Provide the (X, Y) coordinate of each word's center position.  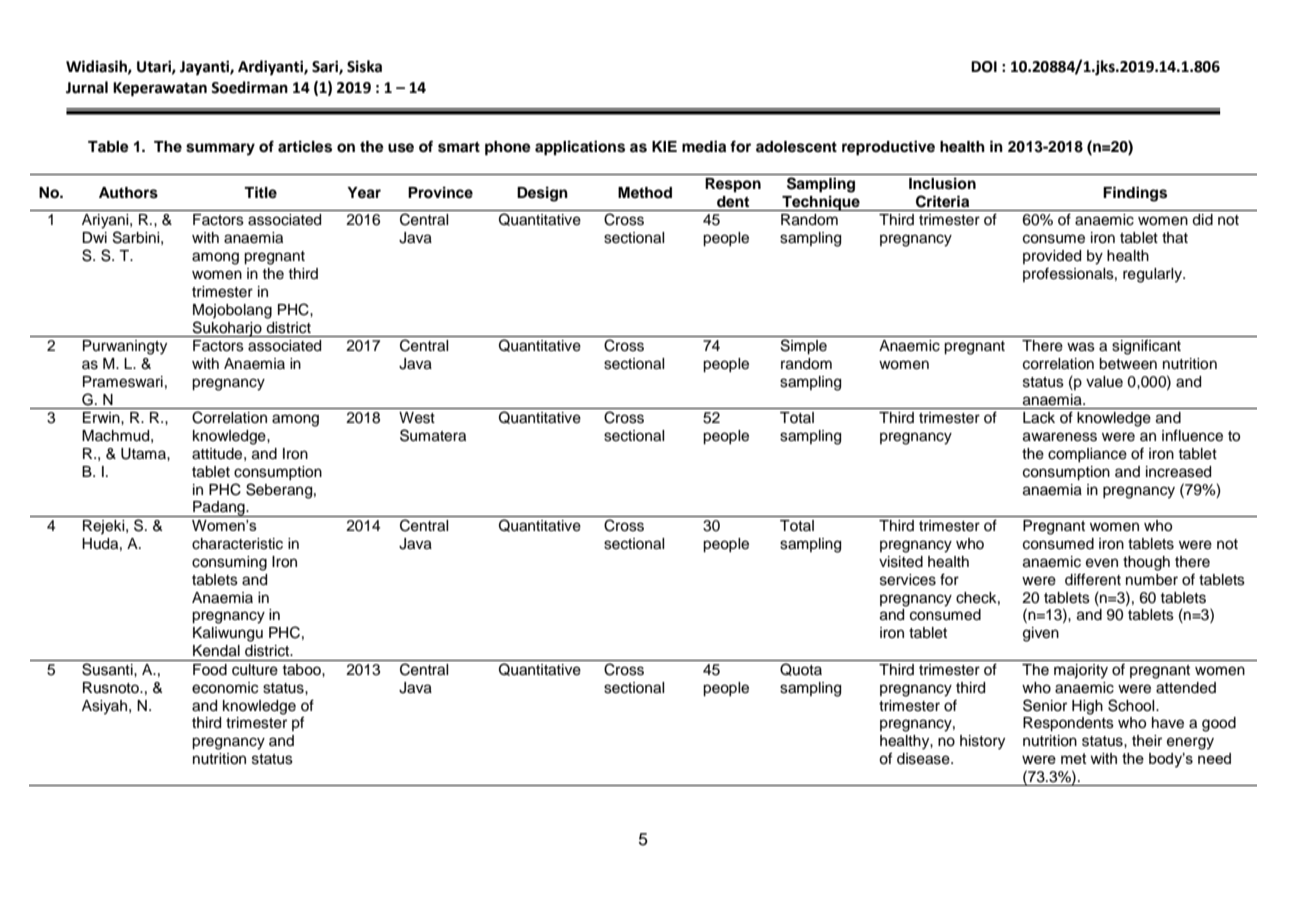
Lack (1039, 418)
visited (901, 562)
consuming (229, 563)
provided (1052, 257)
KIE (664, 146)
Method (645, 193)
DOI (984, 67)
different (1093, 579)
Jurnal (87, 87)
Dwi (94, 237)
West (417, 418)
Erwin (102, 417)
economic (225, 688)
